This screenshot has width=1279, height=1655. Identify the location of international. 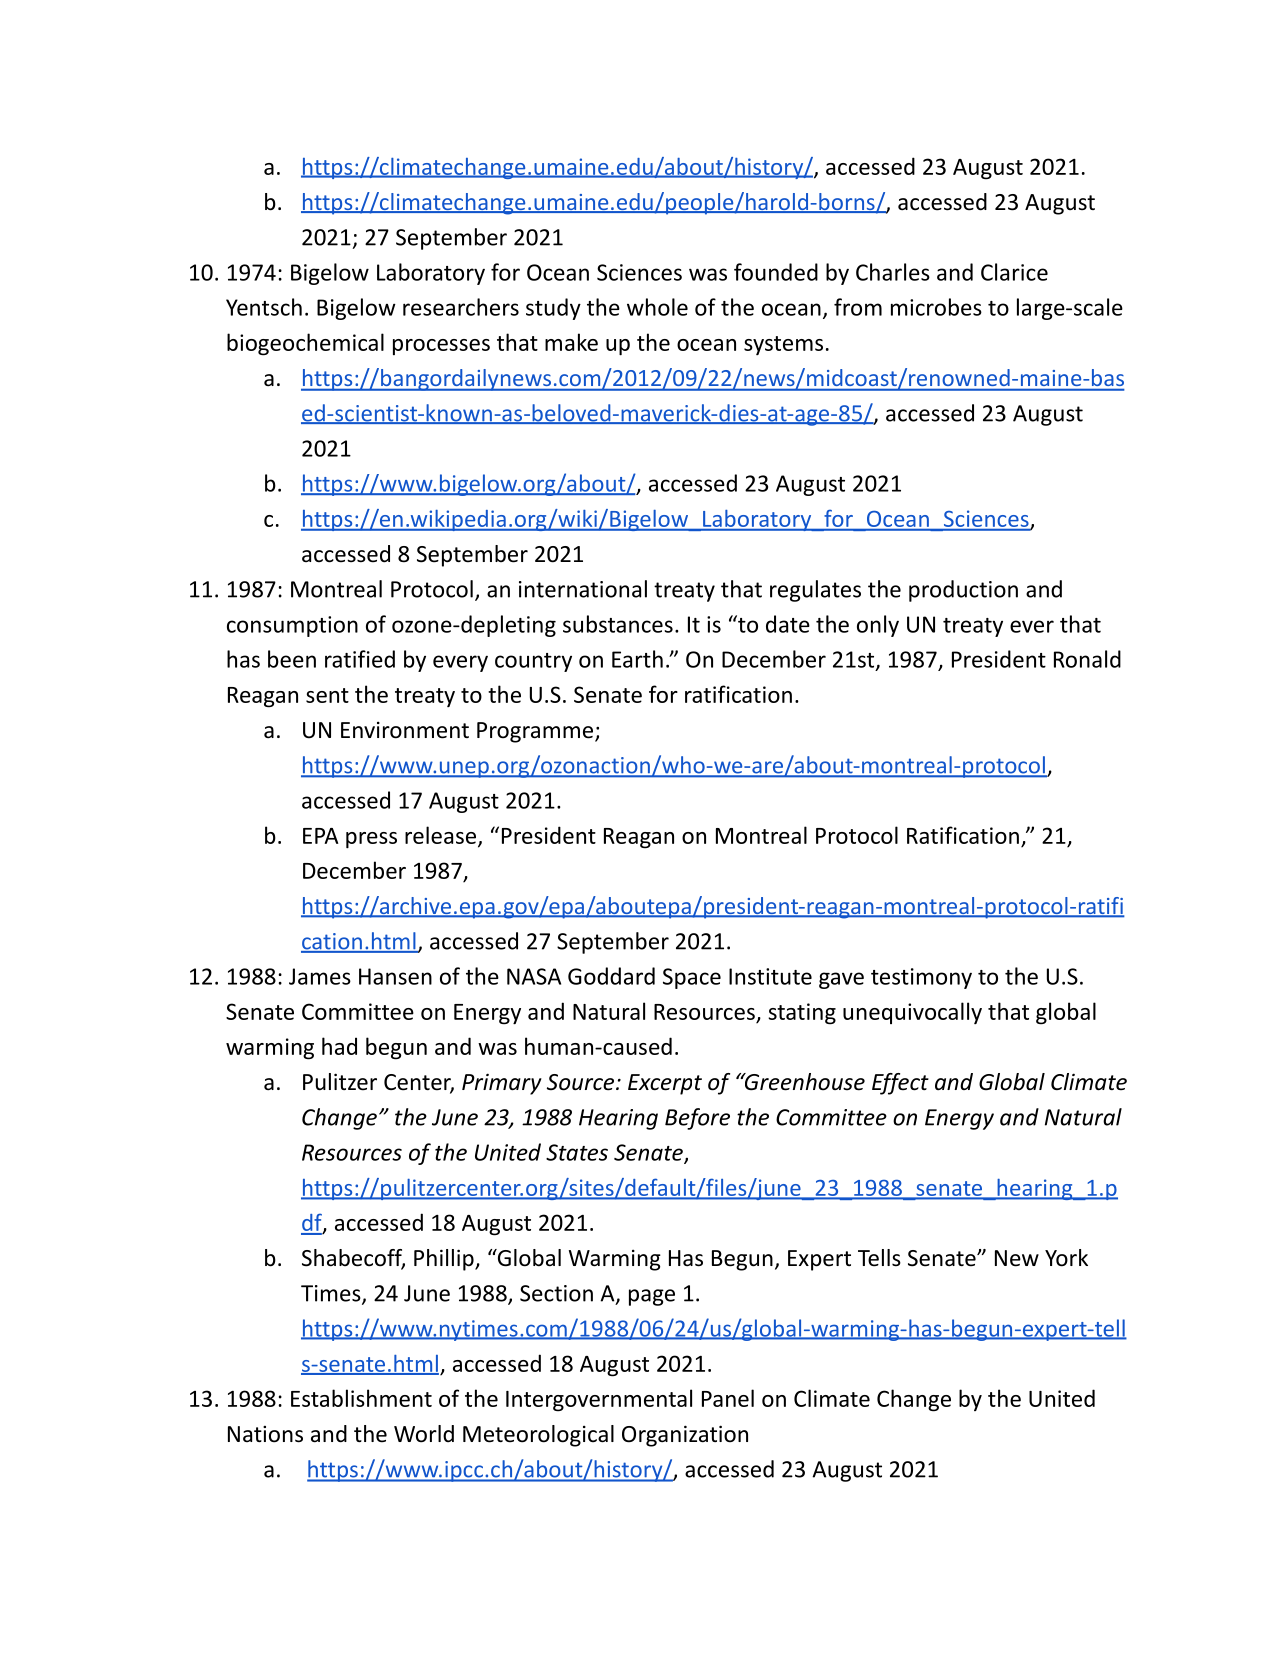
(583, 589).
